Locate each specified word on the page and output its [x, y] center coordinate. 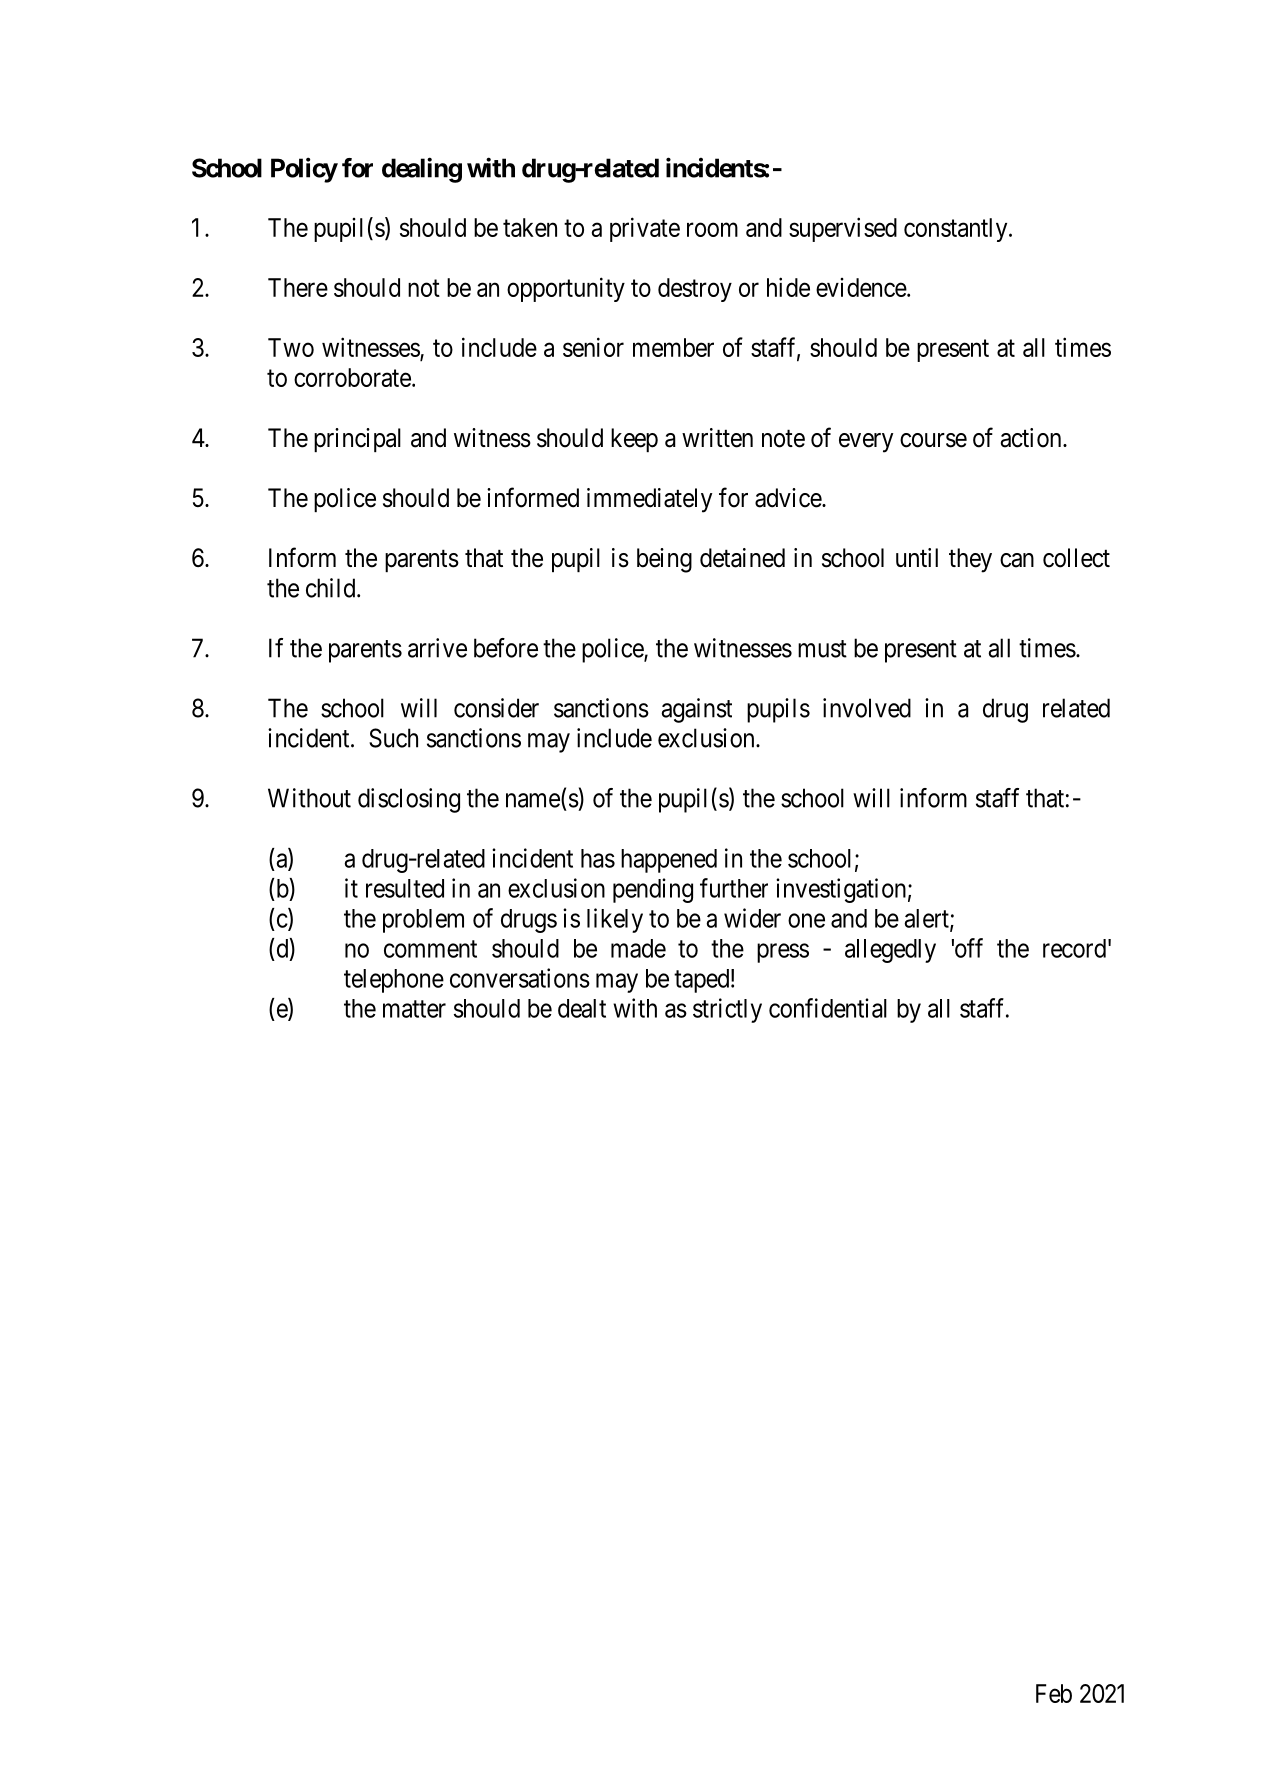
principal [357, 440]
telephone [394, 981]
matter [414, 1009]
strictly [727, 1010]
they [970, 560]
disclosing [409, 800]
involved [867, 708]
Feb [1054, 1693]
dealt [582, 1008]
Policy [304, 170]
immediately [649, 500]
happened [669, 861]
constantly [957, 230]
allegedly [890, 951]
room [712, 230]
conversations [520, 978]
